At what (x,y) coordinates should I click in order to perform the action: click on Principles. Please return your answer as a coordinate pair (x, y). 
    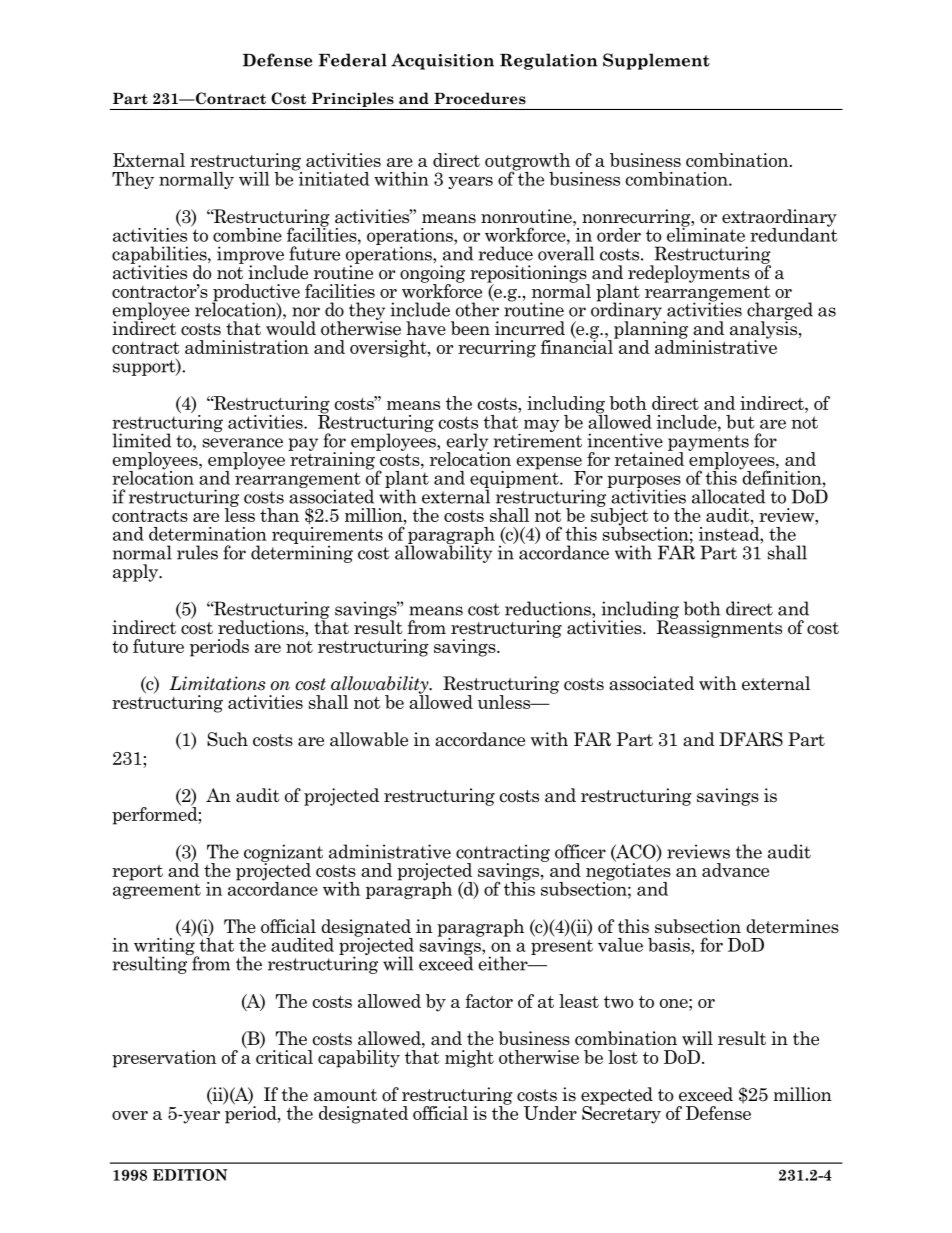
    Looking at the image, I should click on (353, 99).
